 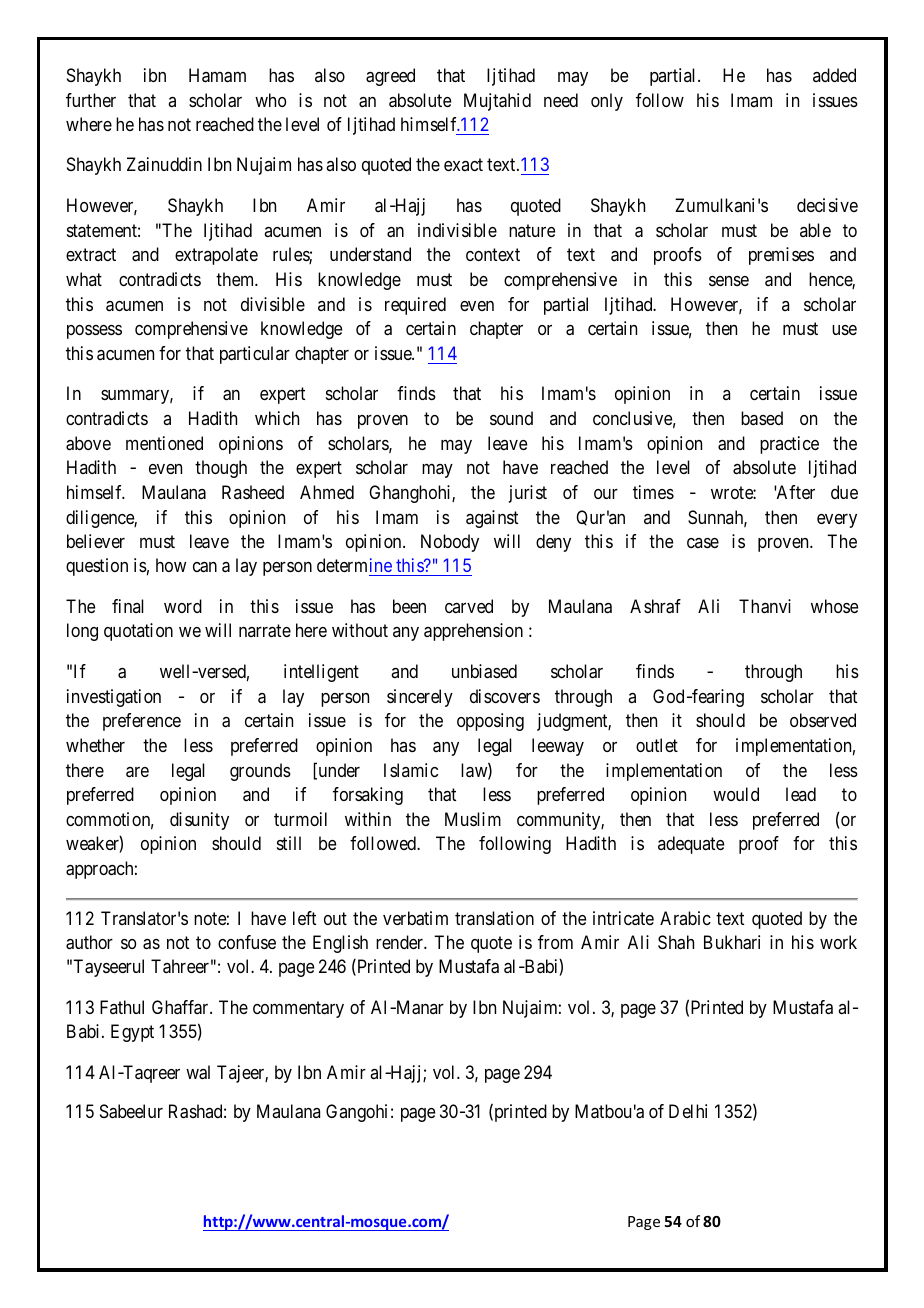 I want to click on wal, so click(x=198, y=1072).
